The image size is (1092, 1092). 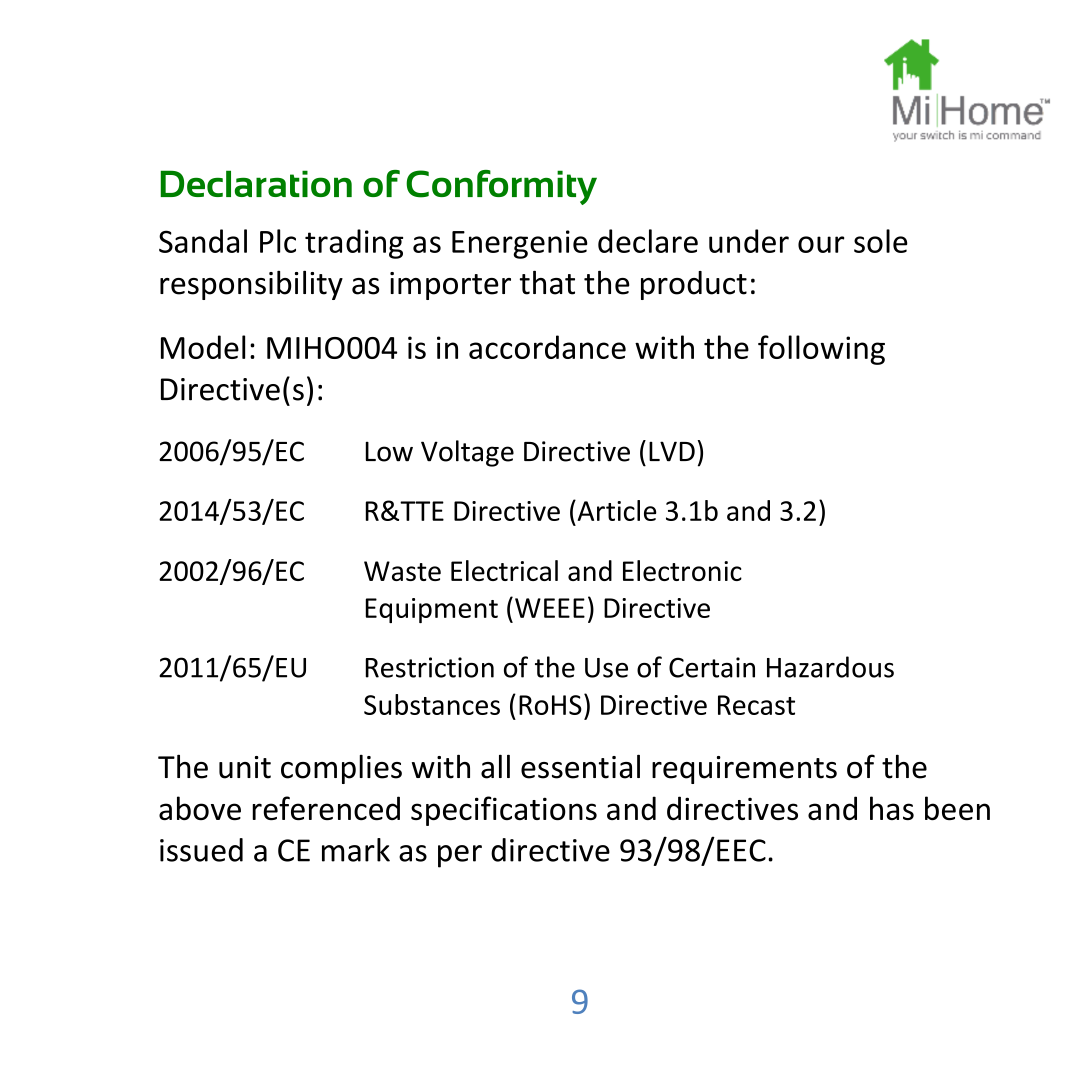 What do you see at coordinates (402, 571) in the image?
I see `Waste` at bounding box center [402, 571].
